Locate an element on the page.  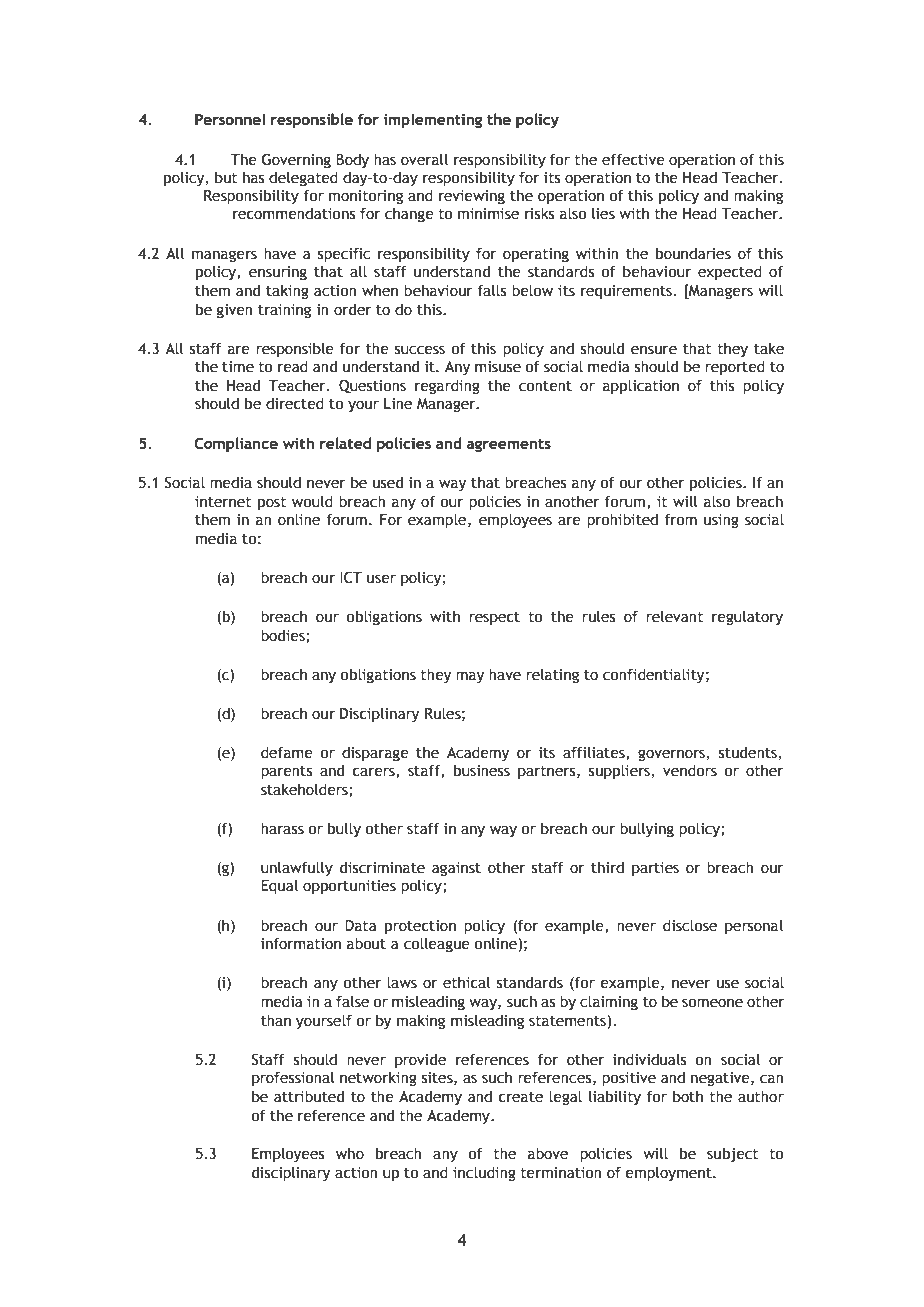
Governing is located at coordinates (296, 160).
